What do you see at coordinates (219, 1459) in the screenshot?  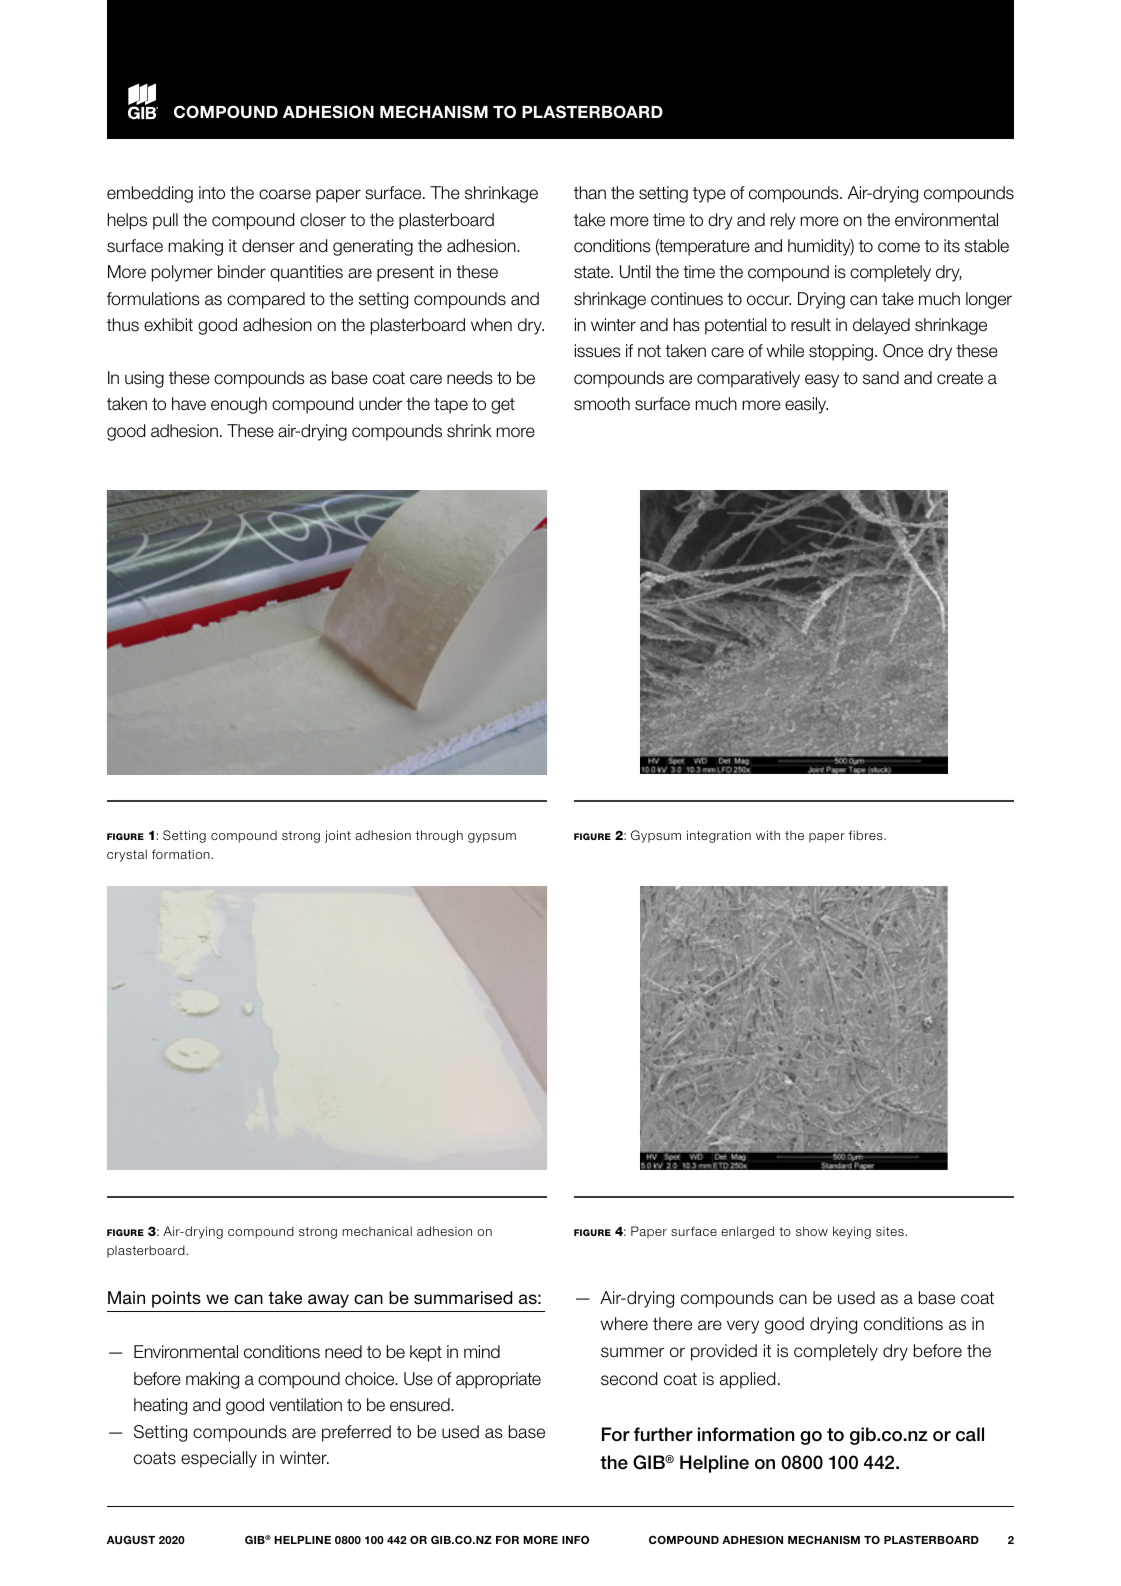 I see `especially` at bounding box center [219, 1459].
